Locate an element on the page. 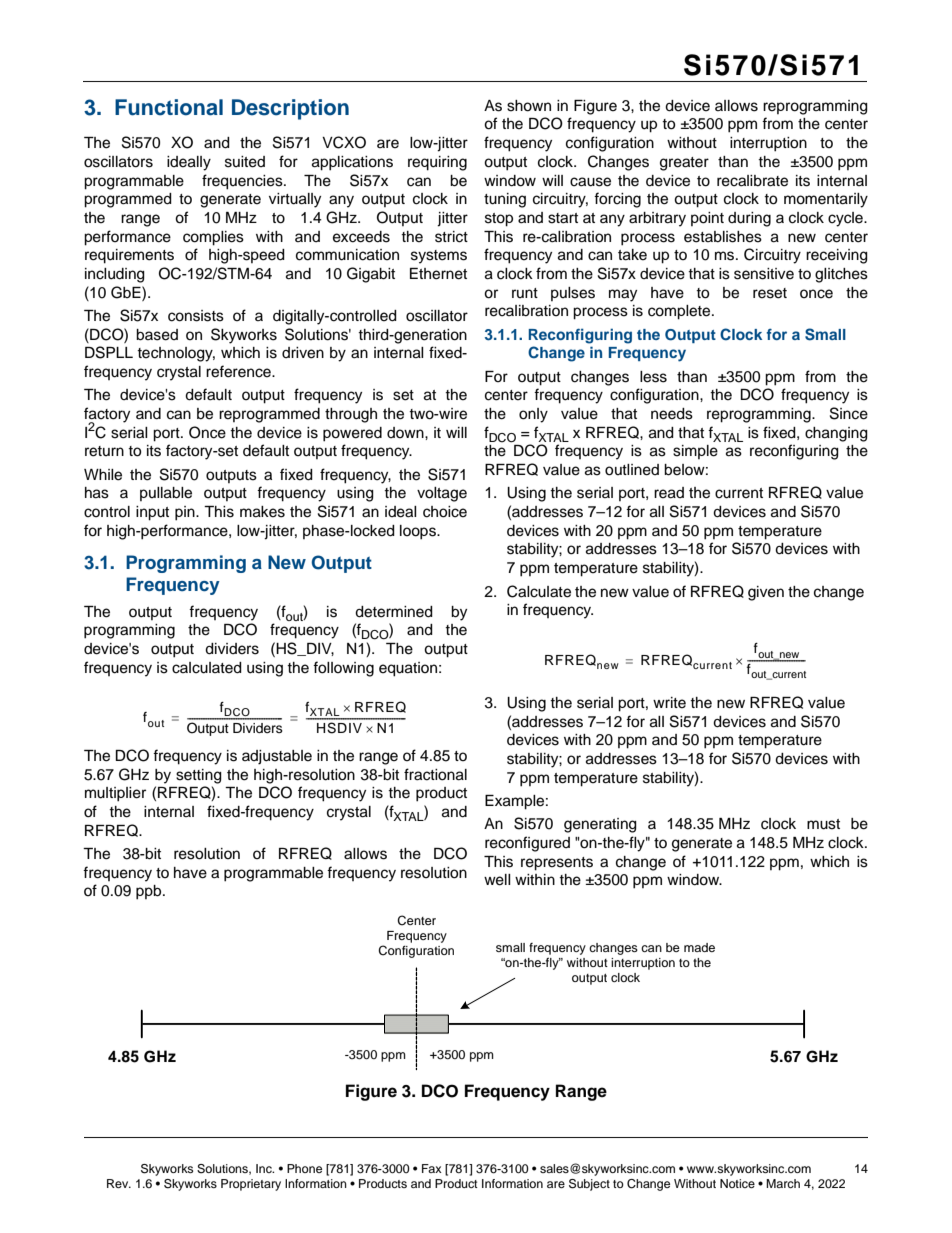 The height and width of the page is (1233, 952). determined is located at coordinates (394, 612).
